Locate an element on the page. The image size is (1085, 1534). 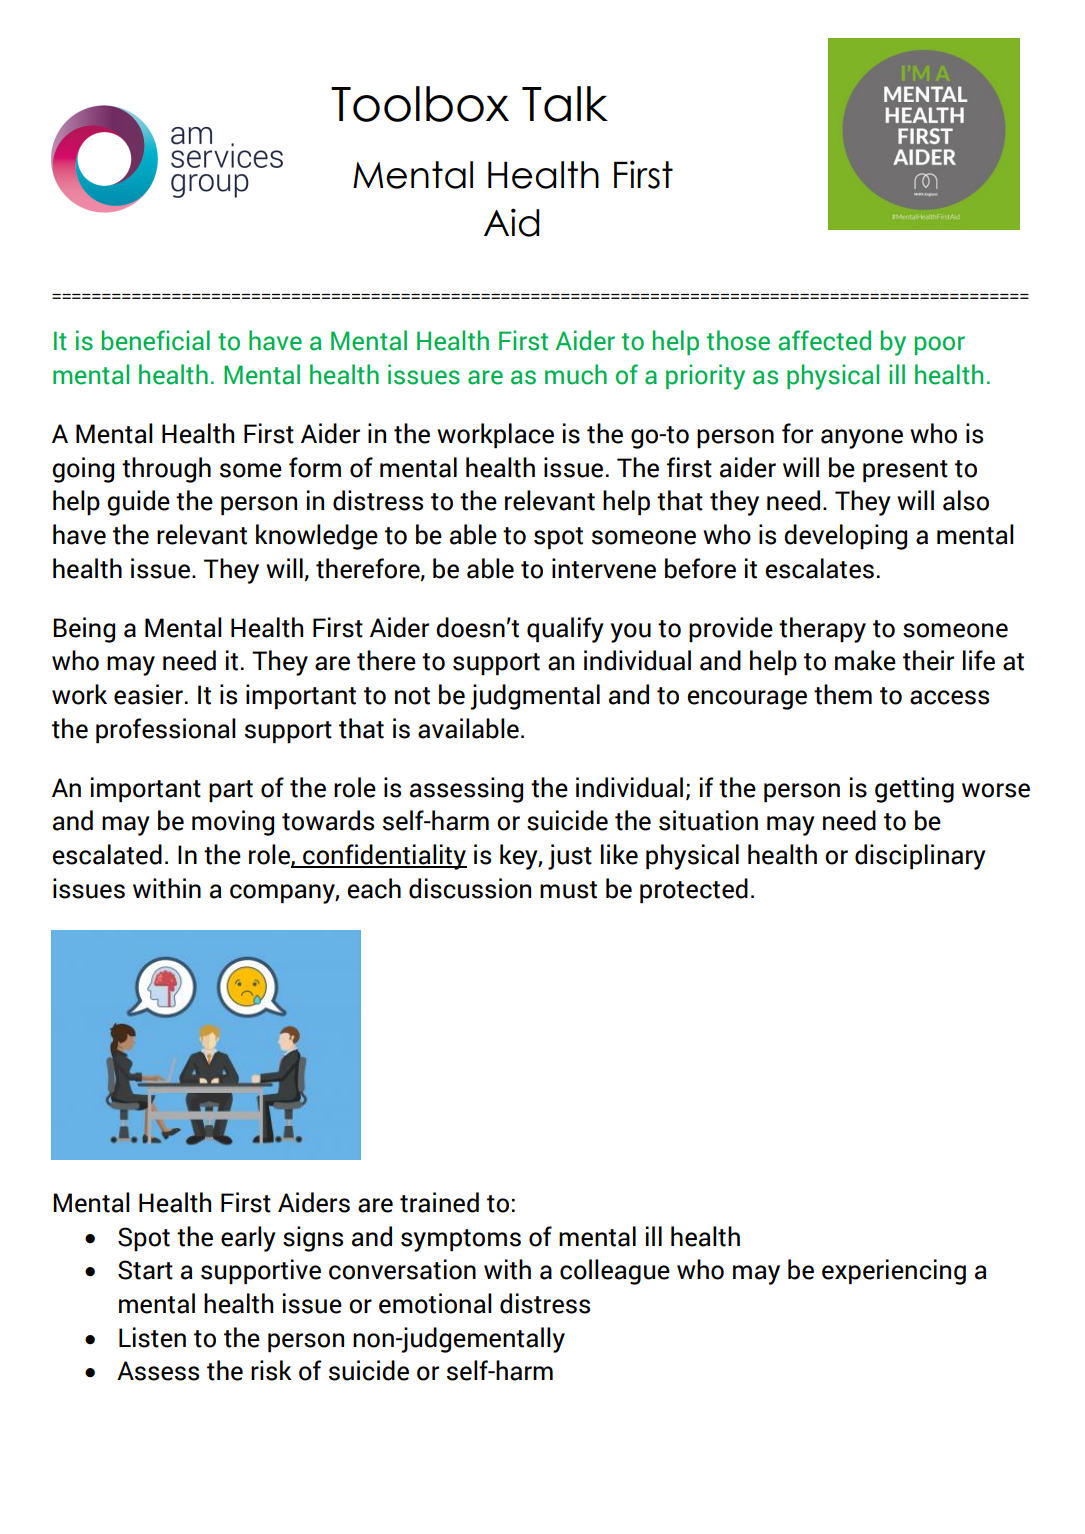
Listen is located at coordinates (152, 1337).
